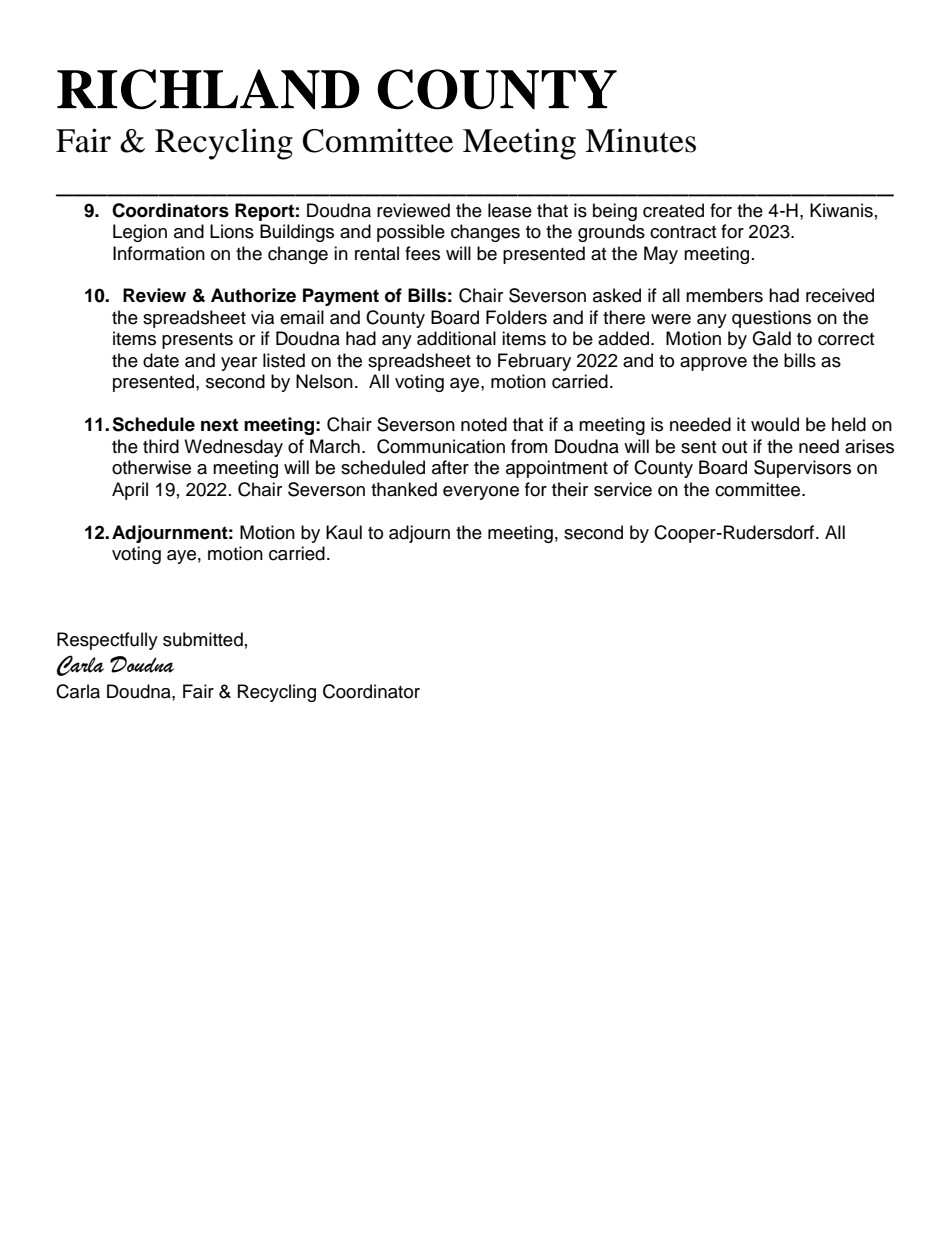  What do you see at coordinates (713, 364) in the page?
I see `approve` at bounding box center [713, 364].
